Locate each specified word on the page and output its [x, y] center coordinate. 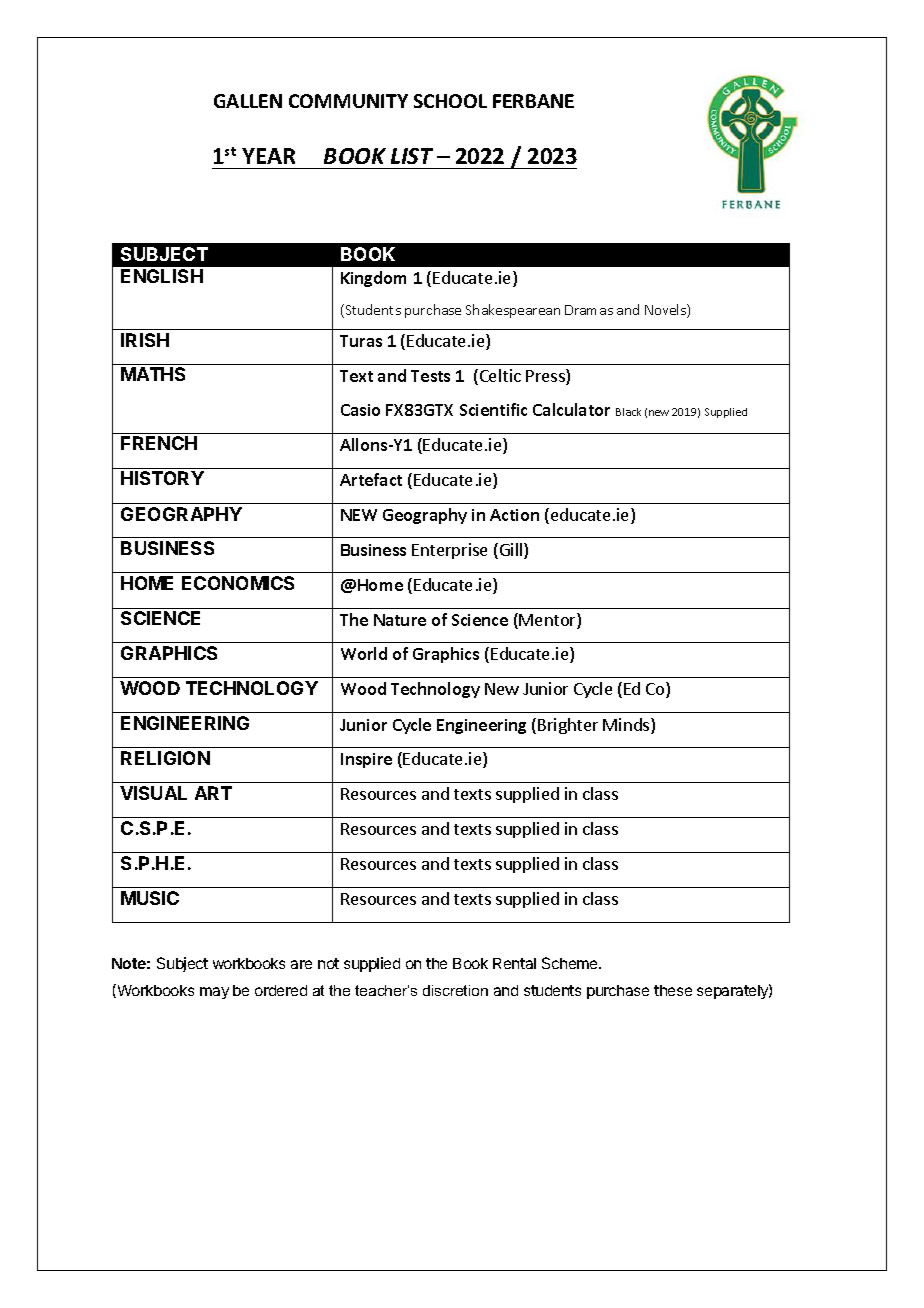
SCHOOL [450, 101]
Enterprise [449, 551]
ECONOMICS [238, 583]
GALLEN [248, 101]
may [214, 993]
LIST [412, 156]
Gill [511, 551]
